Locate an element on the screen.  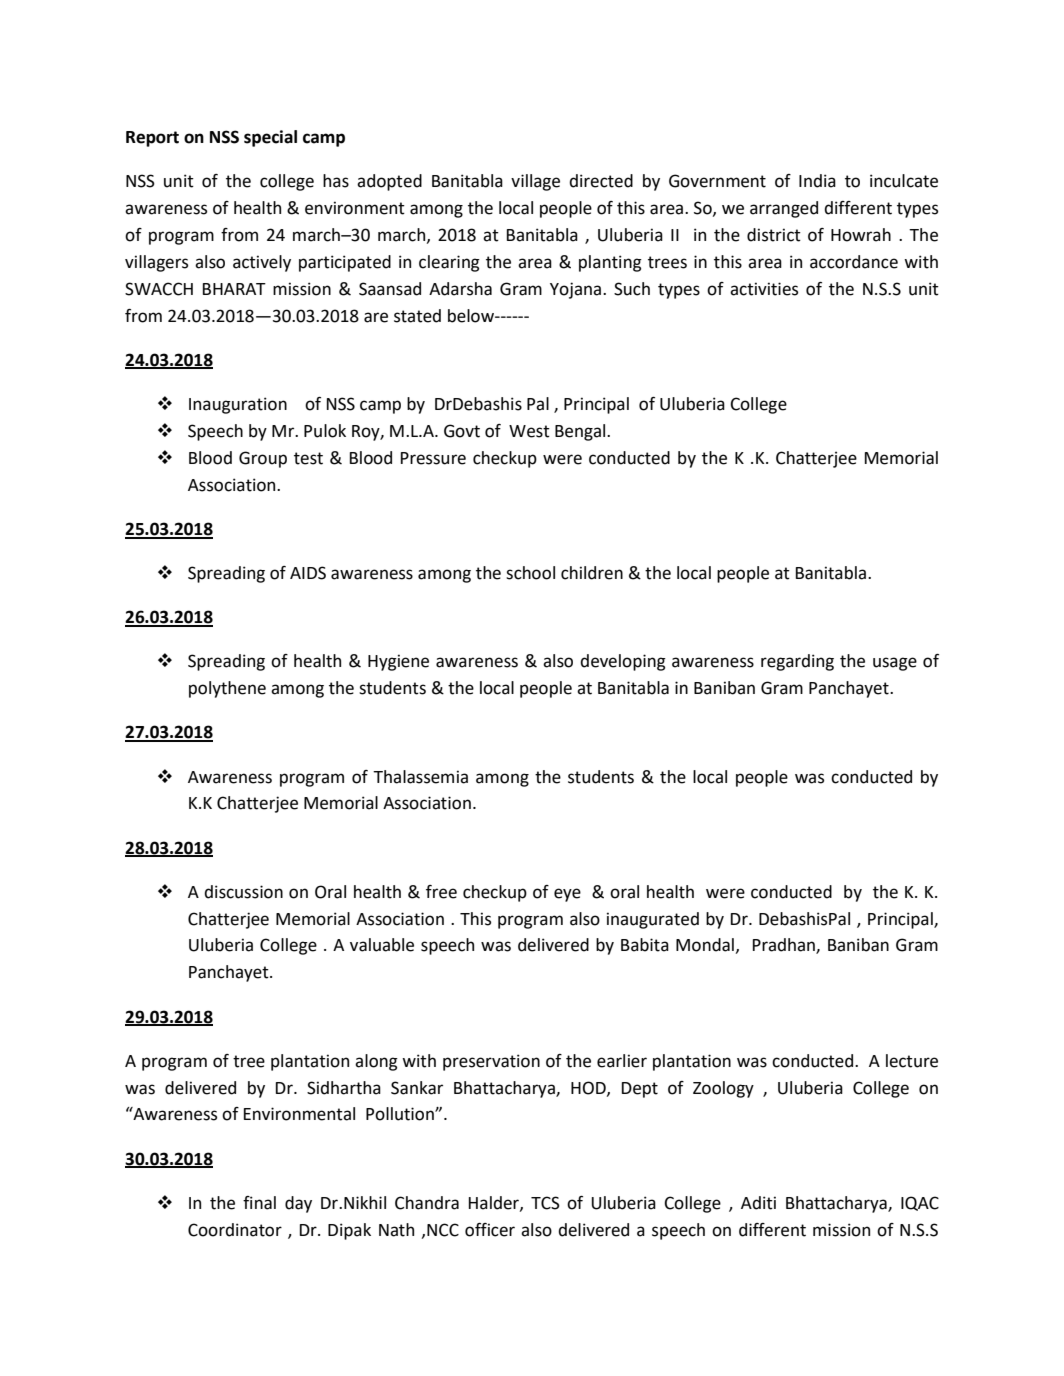
discussion is located at coordinates (243, 892).
